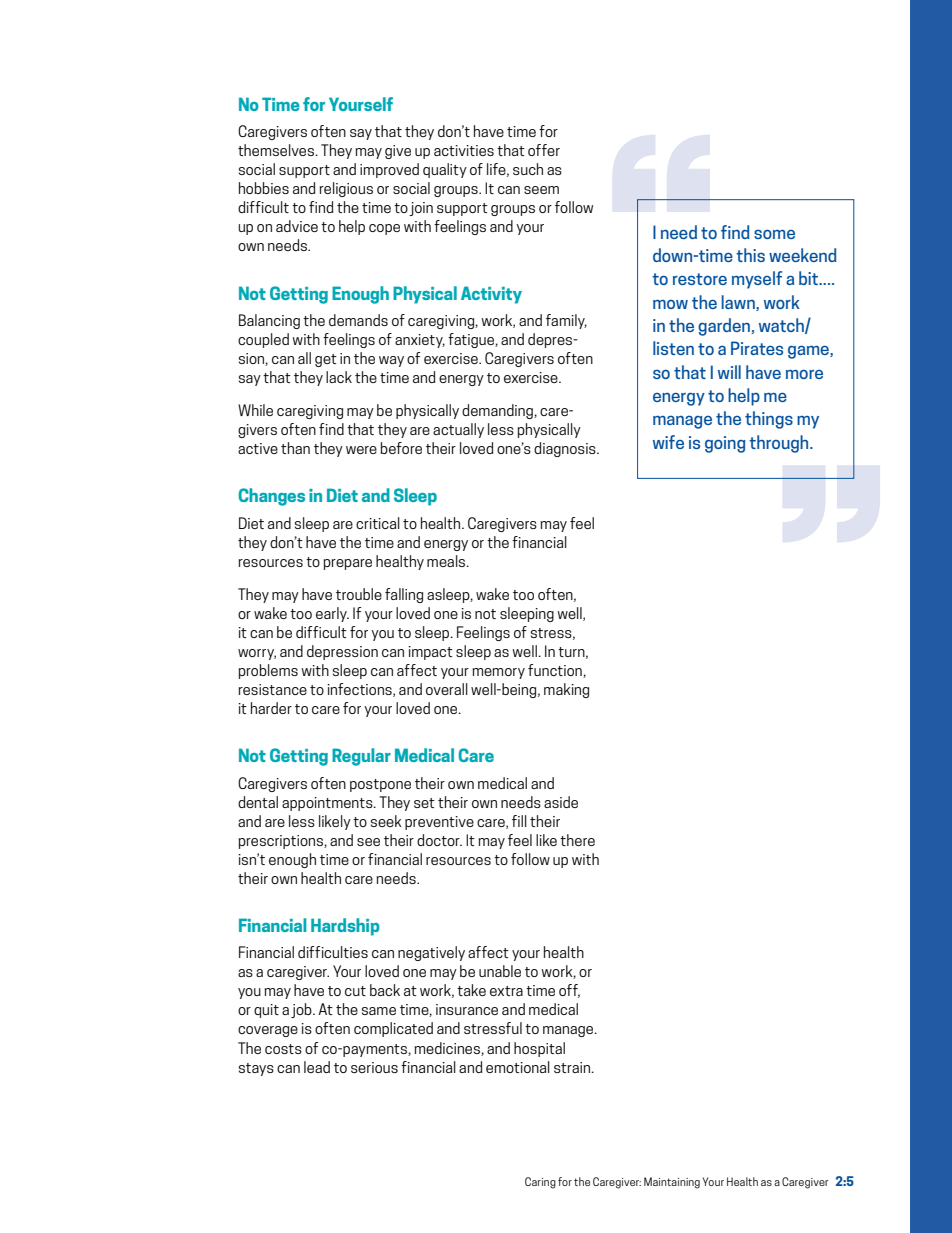 Image resolution: width=952 pixels, height=1233 pixels. Describe the element at coordinates (672, 1183) in the screenshot. I see `Maintaining` at that location.
